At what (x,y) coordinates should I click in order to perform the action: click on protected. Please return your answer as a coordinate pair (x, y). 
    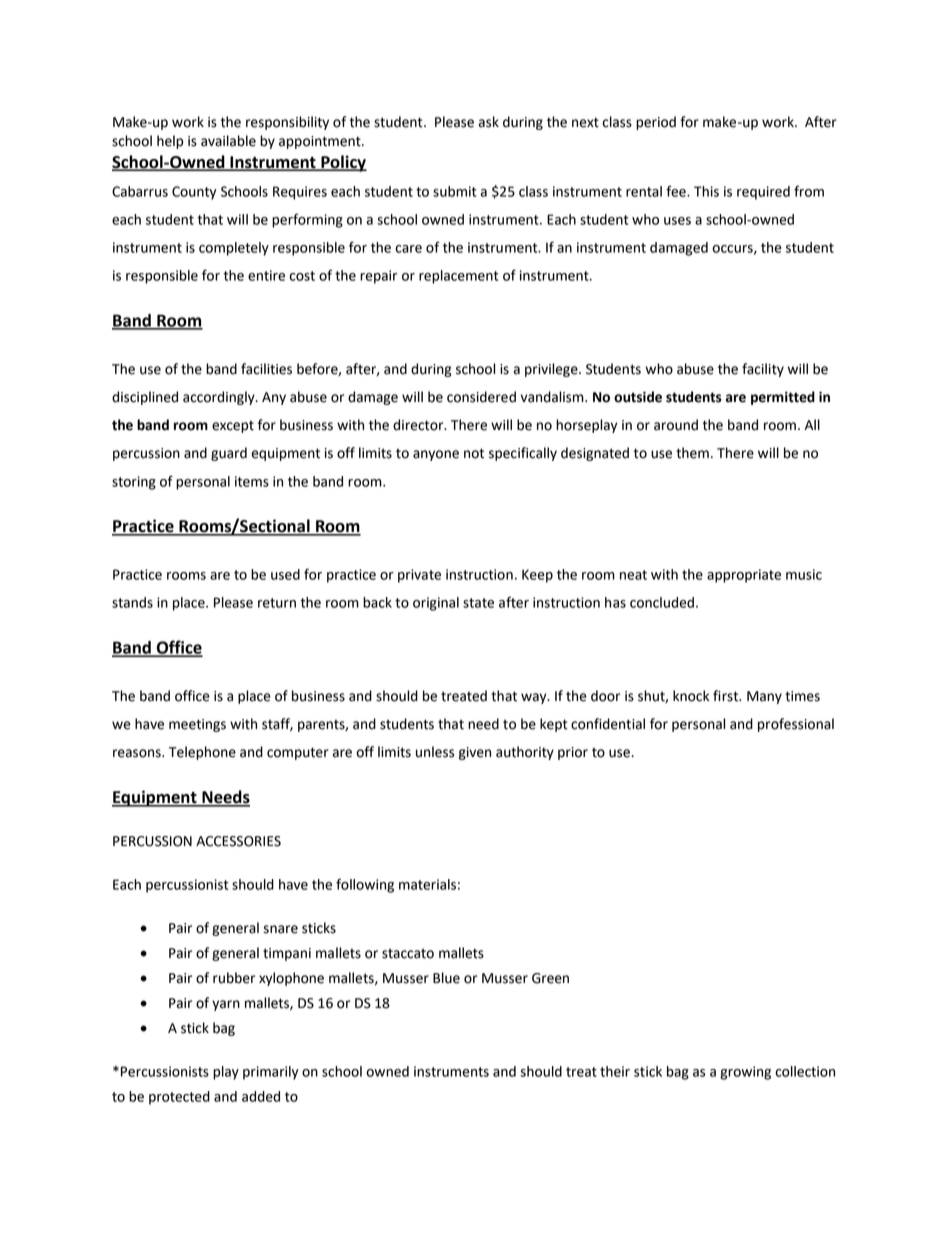
    Looking at the image, I should click on (179, 1098).
